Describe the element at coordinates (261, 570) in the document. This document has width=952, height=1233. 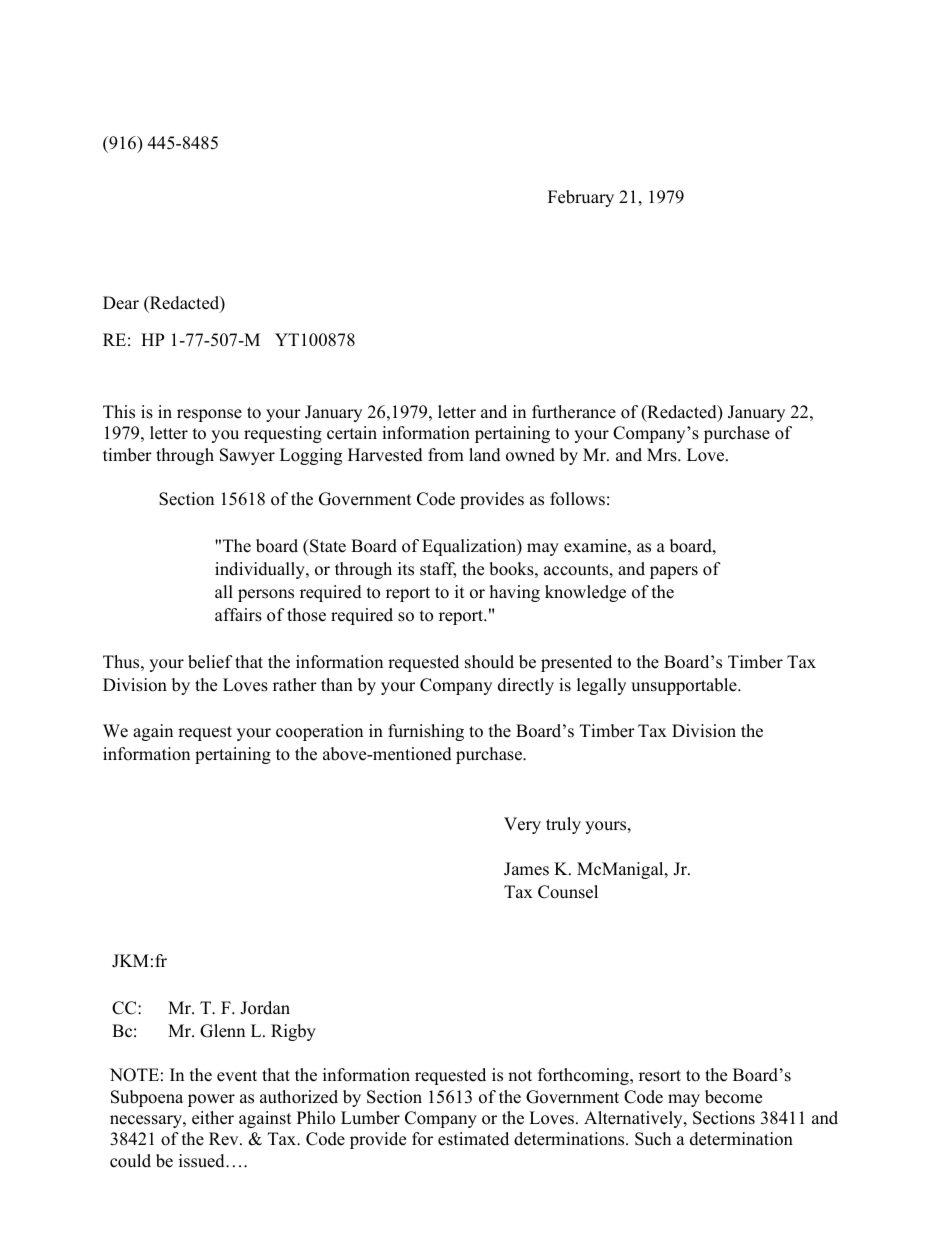
I see `individually` at that location.
